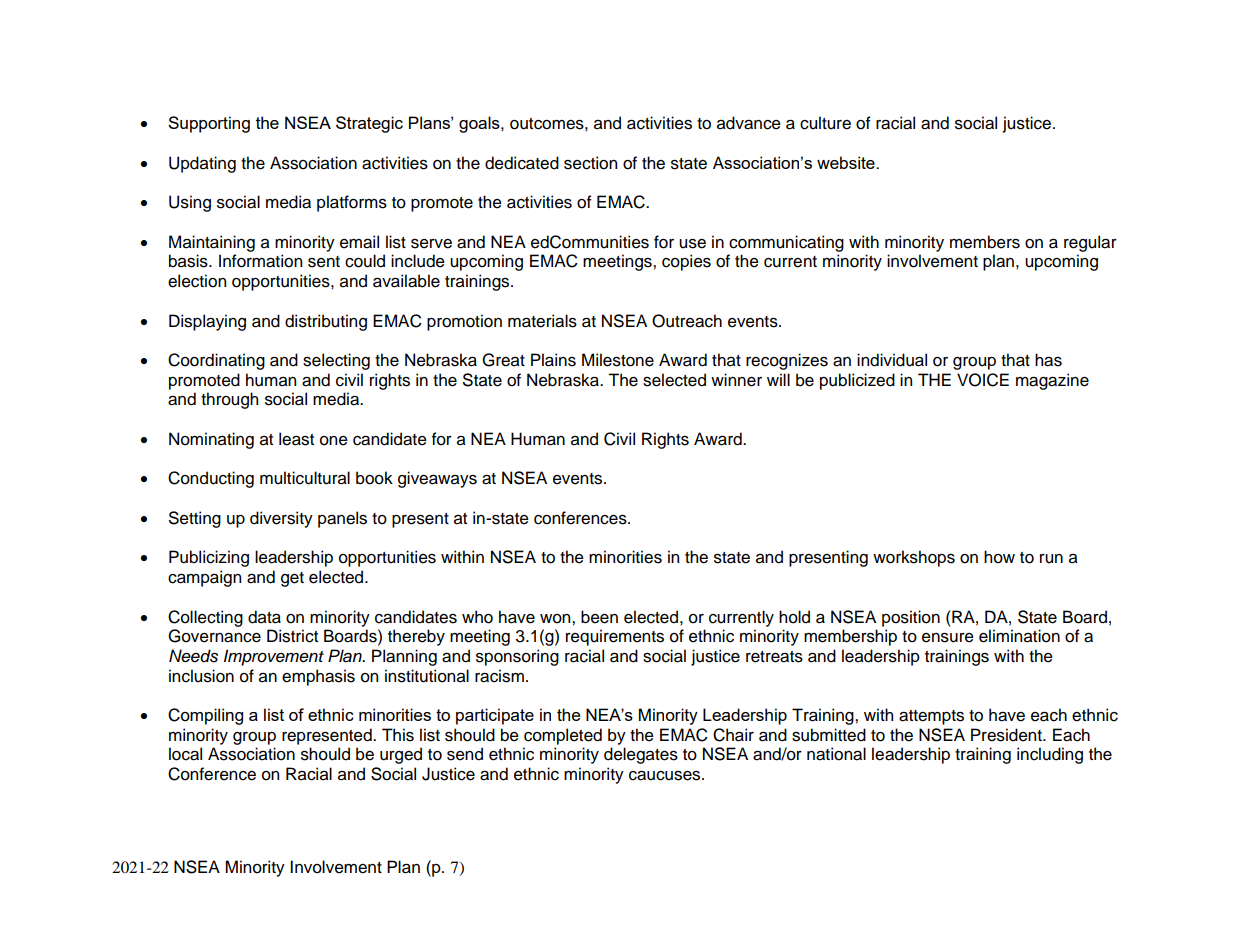 The height and width of the document is (952, 1233). Describe the element at coordinates (1090, 243) in the document. I see `regular` at that location.
